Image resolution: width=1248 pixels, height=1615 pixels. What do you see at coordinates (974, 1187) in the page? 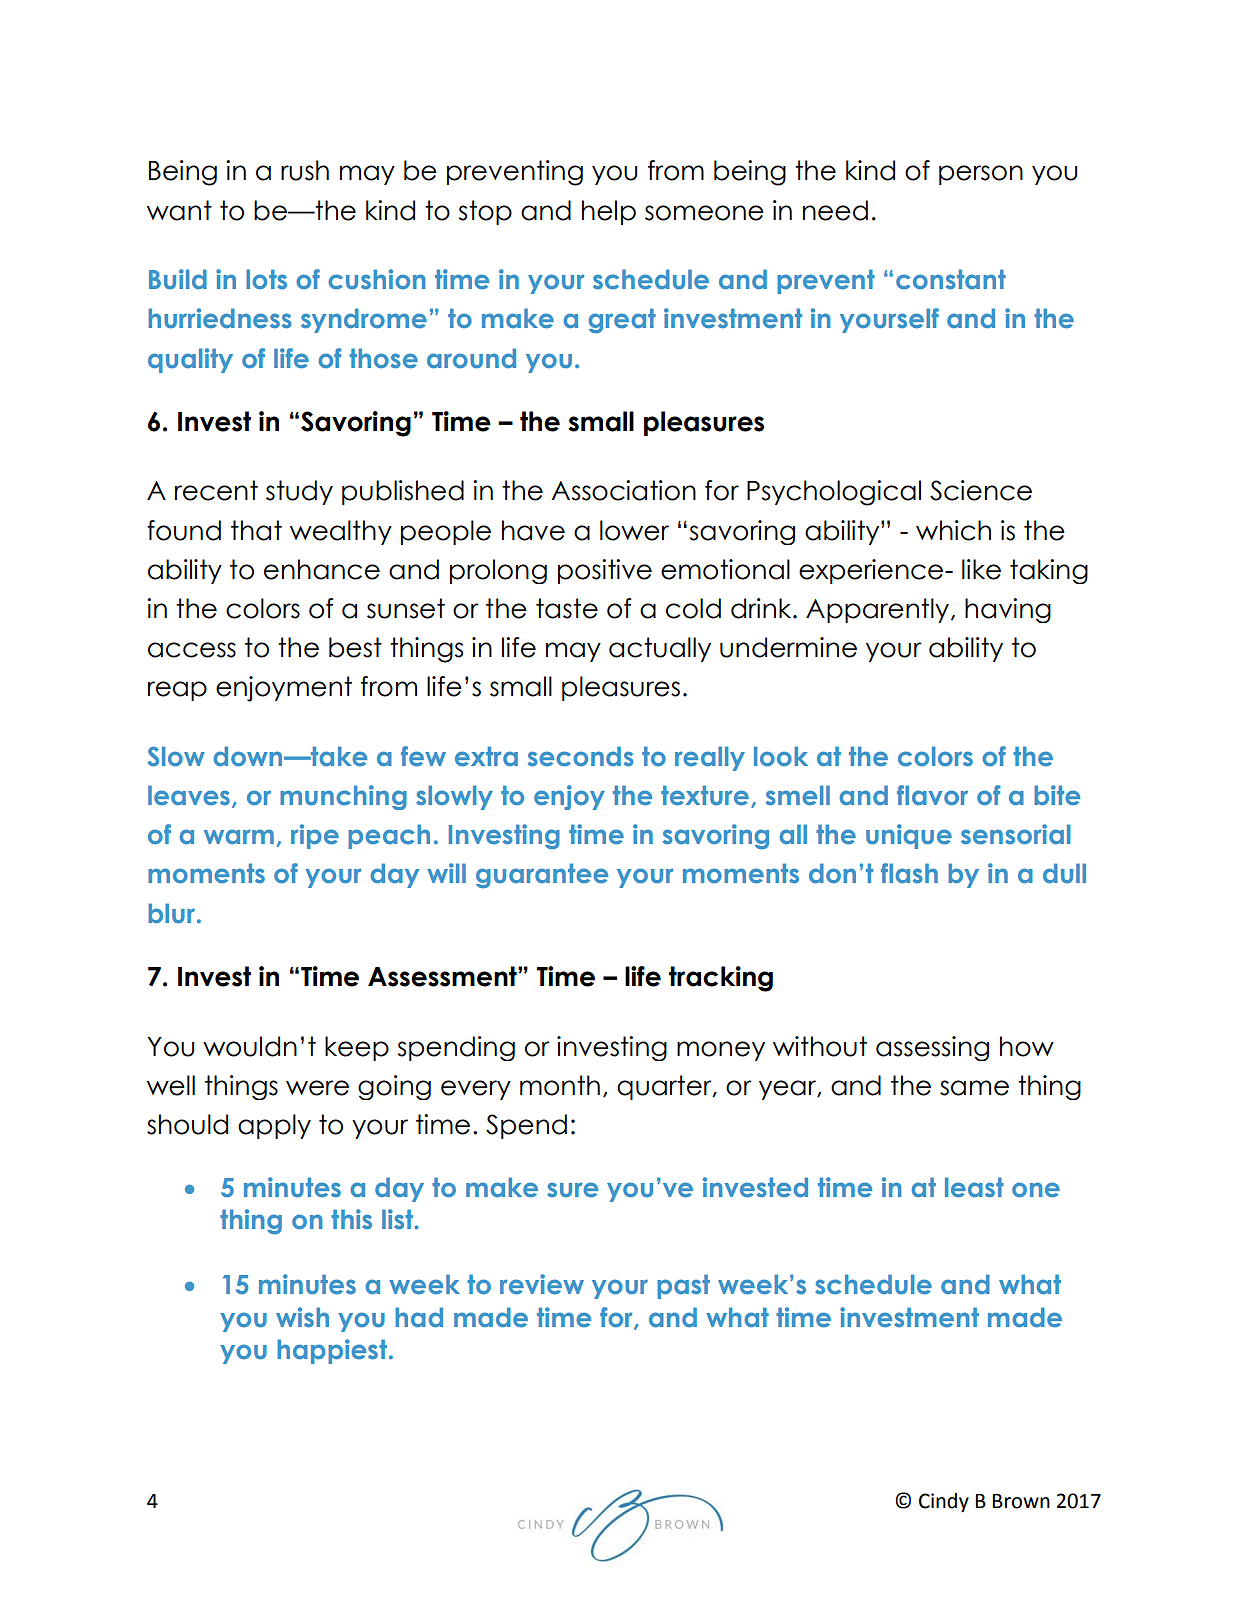
I see `least` at bounding box center [974, 1187].
